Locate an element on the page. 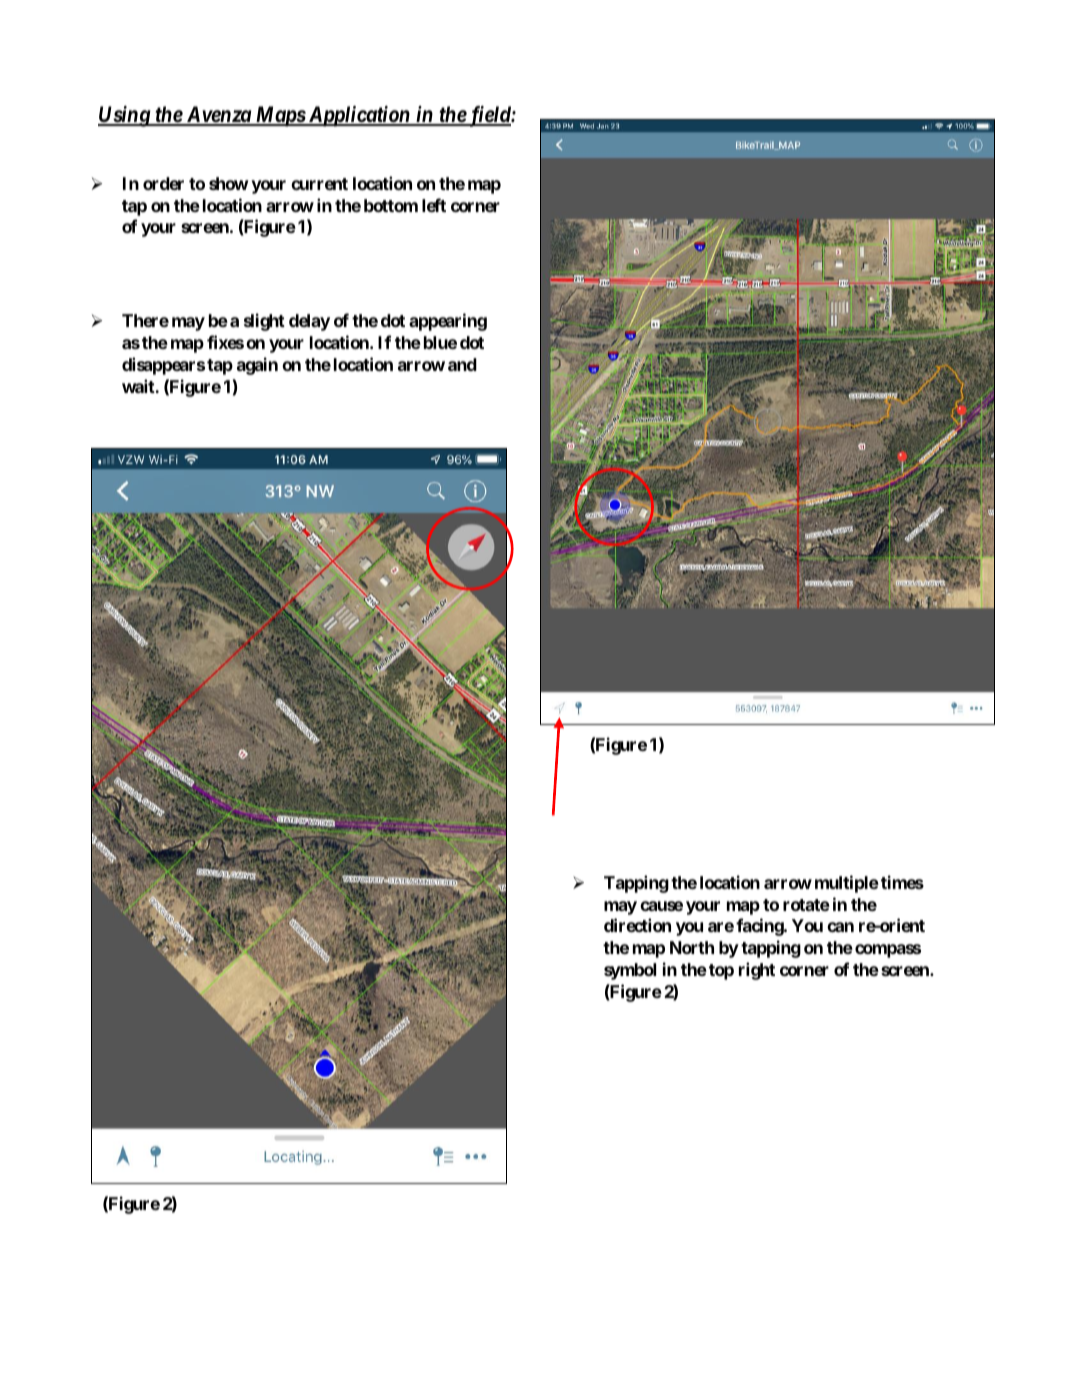 Image resolution: width=1080 pixels, height=1398 pixels. slight is located at coordinates (264, 322).
